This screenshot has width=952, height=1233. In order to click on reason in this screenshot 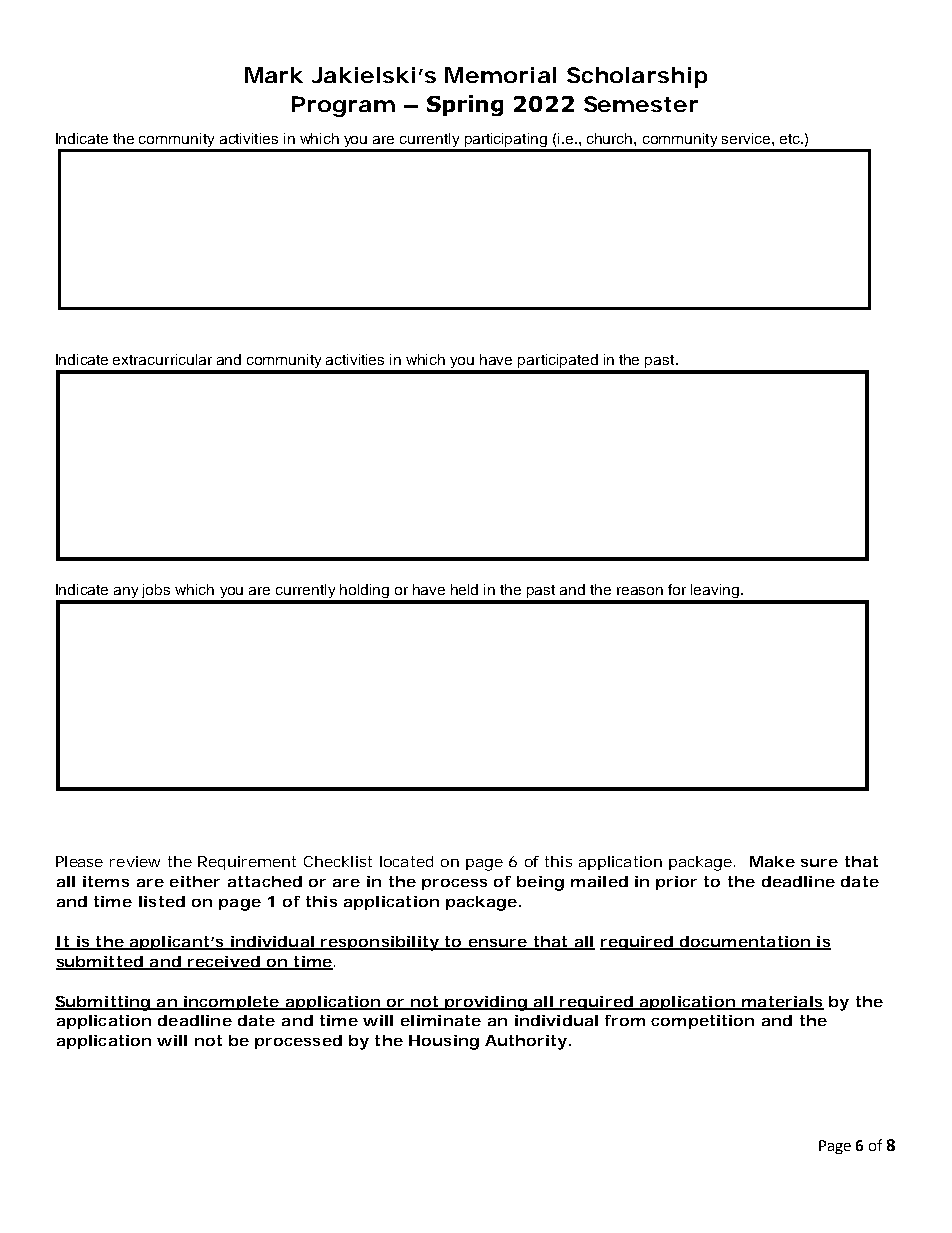, I will do `click(640, 591)`.
